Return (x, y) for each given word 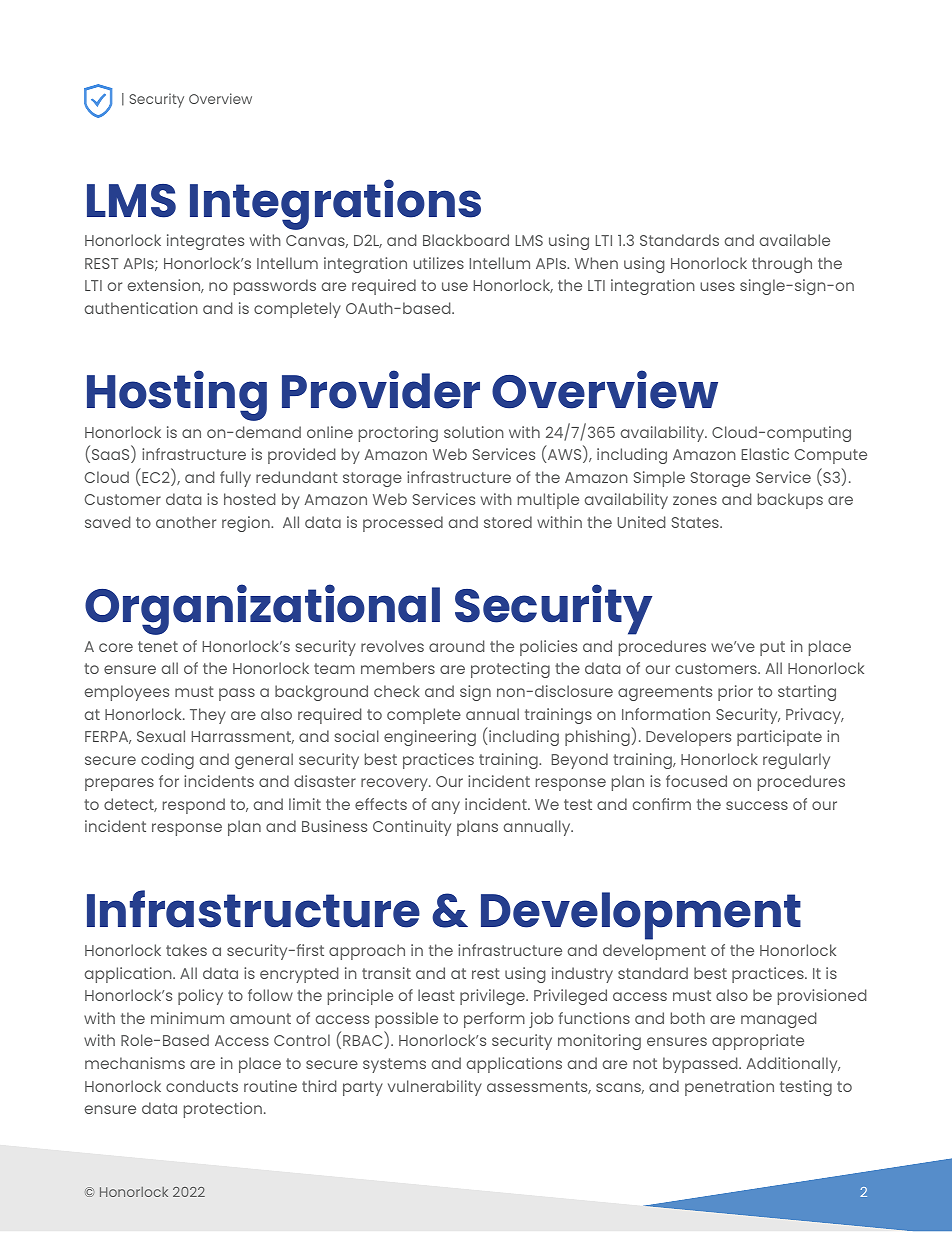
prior (735, 693)
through (782, 265)
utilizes (438, 263)
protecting (510, 670)
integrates (205, 242)
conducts (202, 1086)
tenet (158, 646)
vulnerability (435, 1088)
